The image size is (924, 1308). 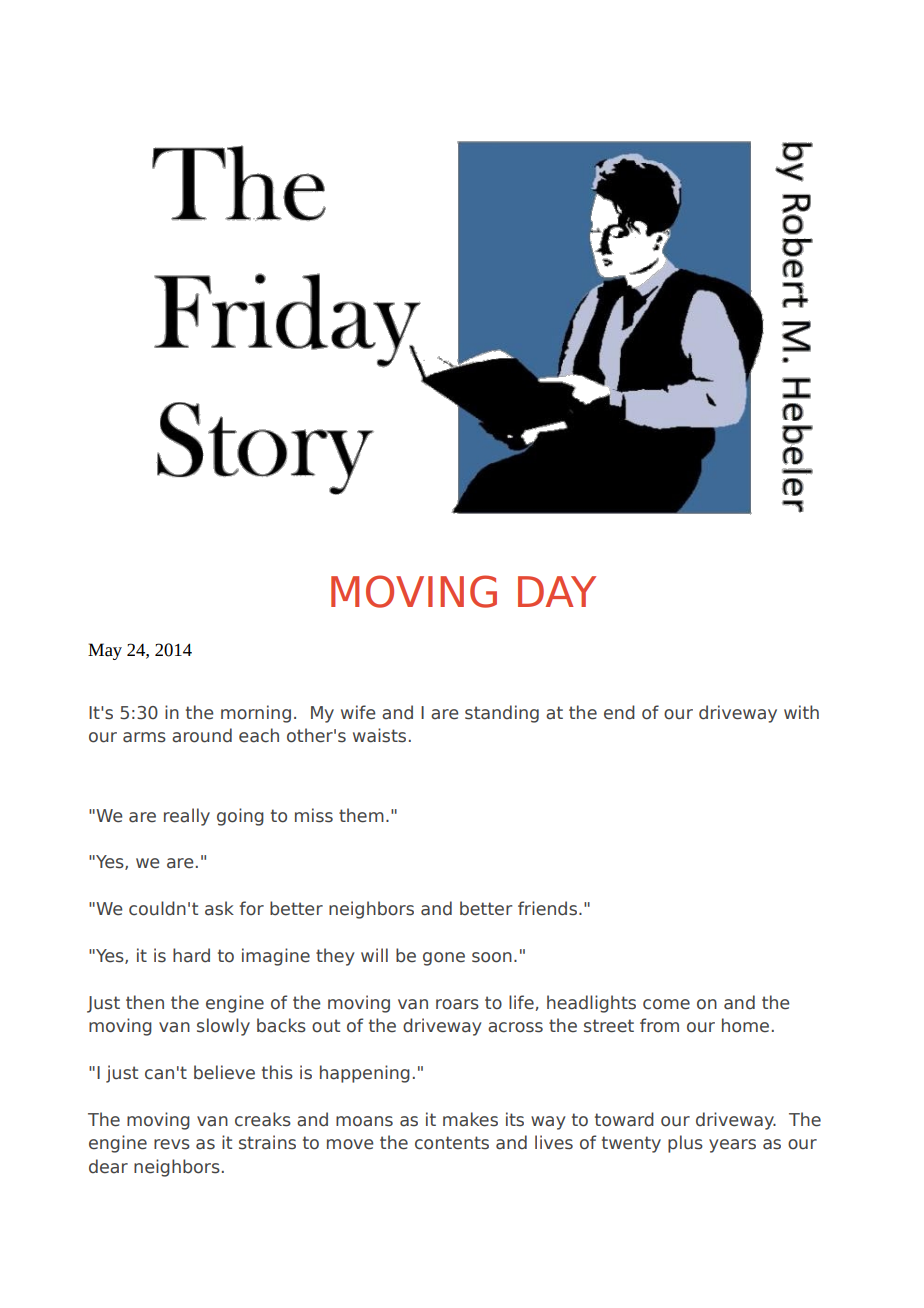 What do you see at coordinates (105, 651) in the screenshot?
I see `May` at bounding box center [105, 651].
